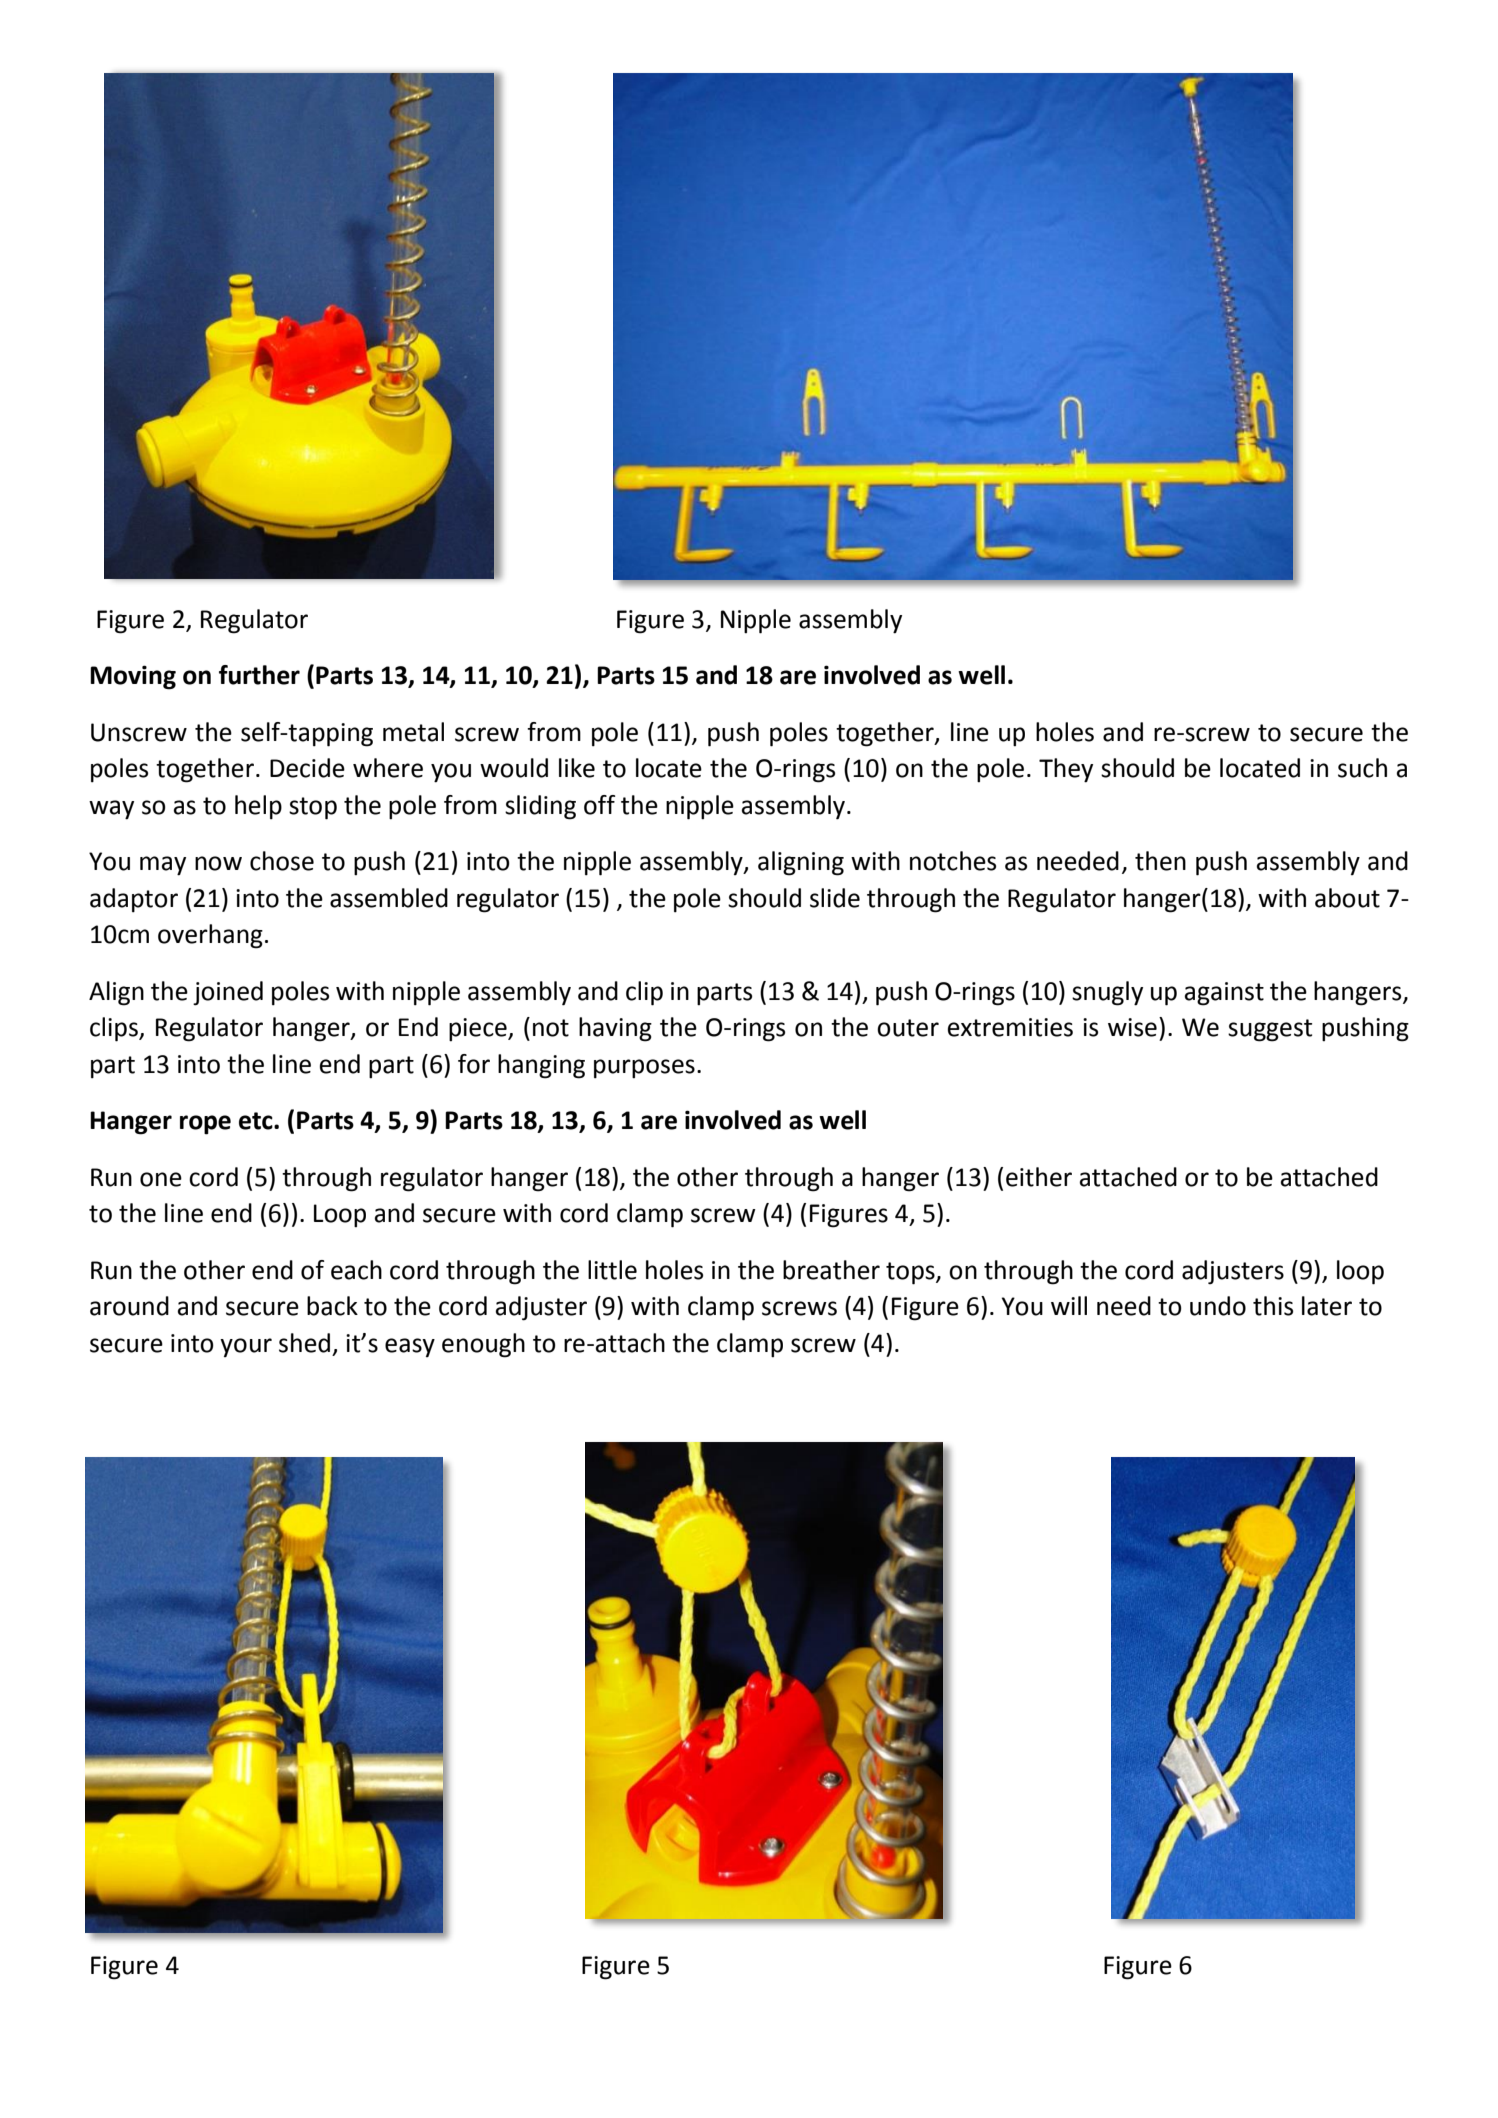 This screenshot has height=2118, width=1498. What do you see at coordinates (210, 936) in the screenshot?
I see `overhang` at bounding box center [210, 936].
